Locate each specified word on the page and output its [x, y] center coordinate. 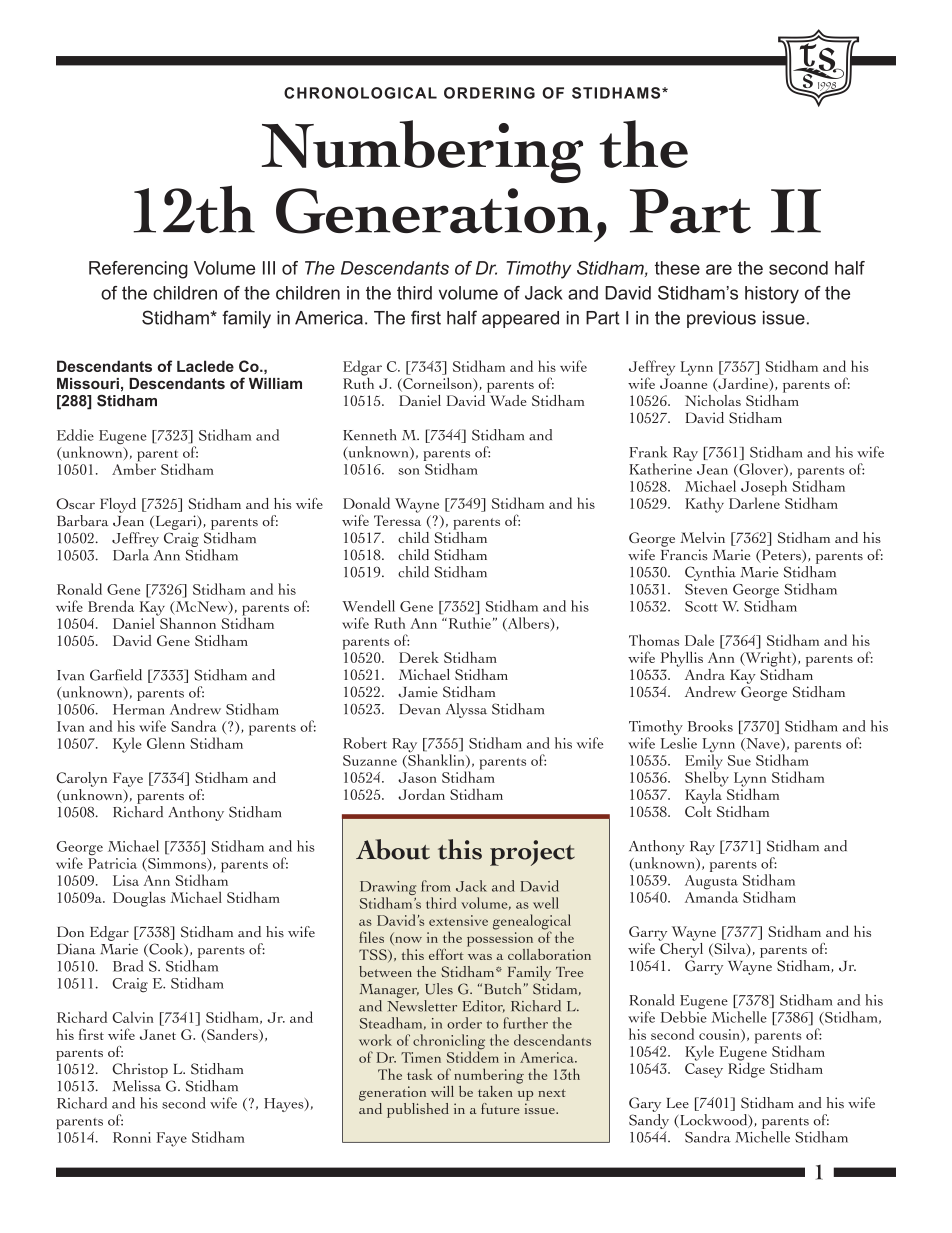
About [393, 849]
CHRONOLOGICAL [360, 93]
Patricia [112, 863]
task [420, 1074]
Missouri [88, 383]
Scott [701, 606]
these [677, 268]
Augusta [711, 883]
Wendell [368, 606]
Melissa [137, 1086]
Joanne [683, 383]
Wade [507, 399]
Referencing [138, 270]
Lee [678, 1103]
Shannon [187, 622]
